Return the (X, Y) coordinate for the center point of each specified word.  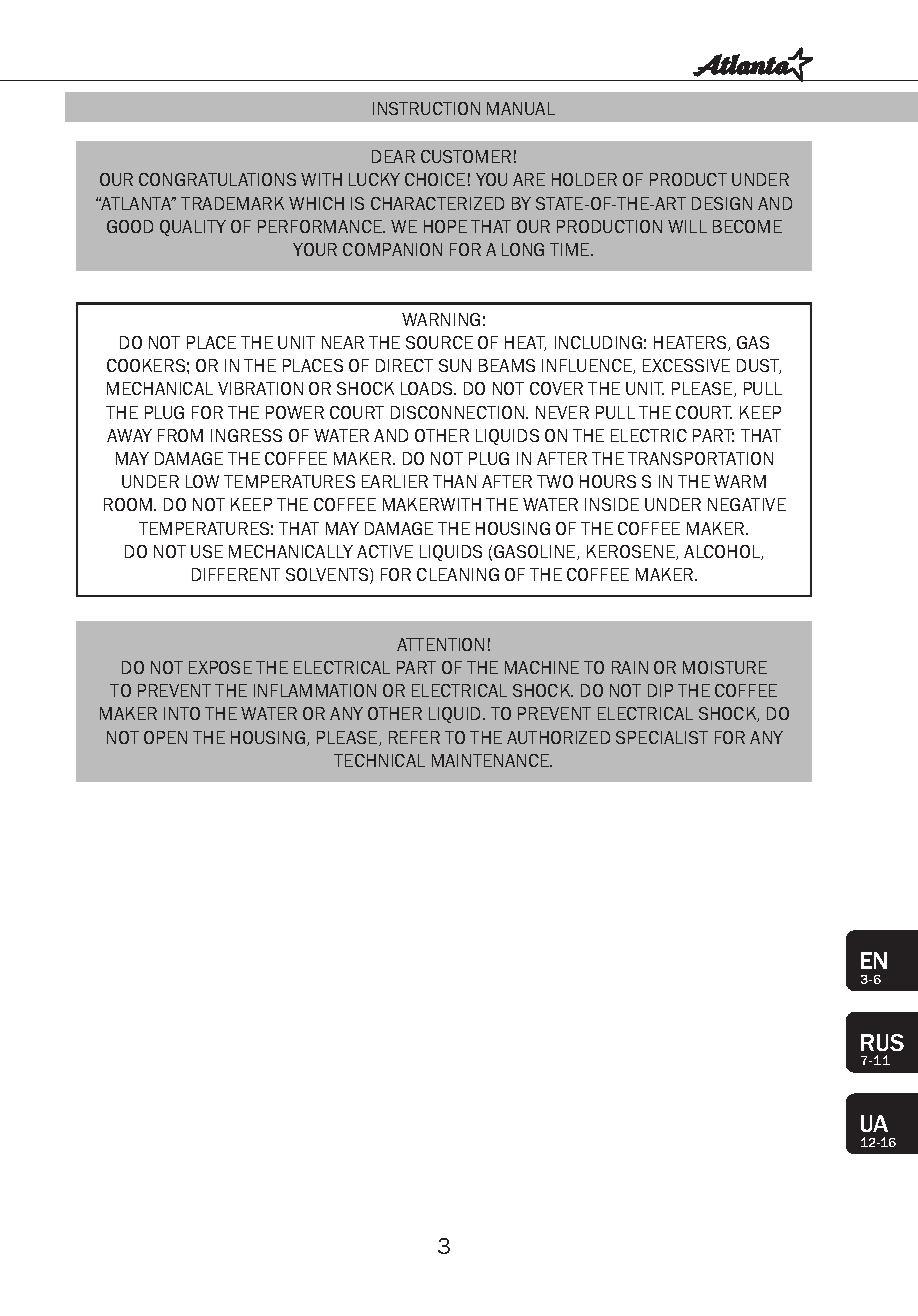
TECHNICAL (379, 760)
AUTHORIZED (558, 737)
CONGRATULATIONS (217, 179)
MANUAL (521, 108)
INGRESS (246, 435)
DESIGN (722, 203)
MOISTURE (725, 667)
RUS (882, 1042)
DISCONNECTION (457, 412)
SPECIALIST (662, 737)
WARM (740, 481)
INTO (182, 713)
